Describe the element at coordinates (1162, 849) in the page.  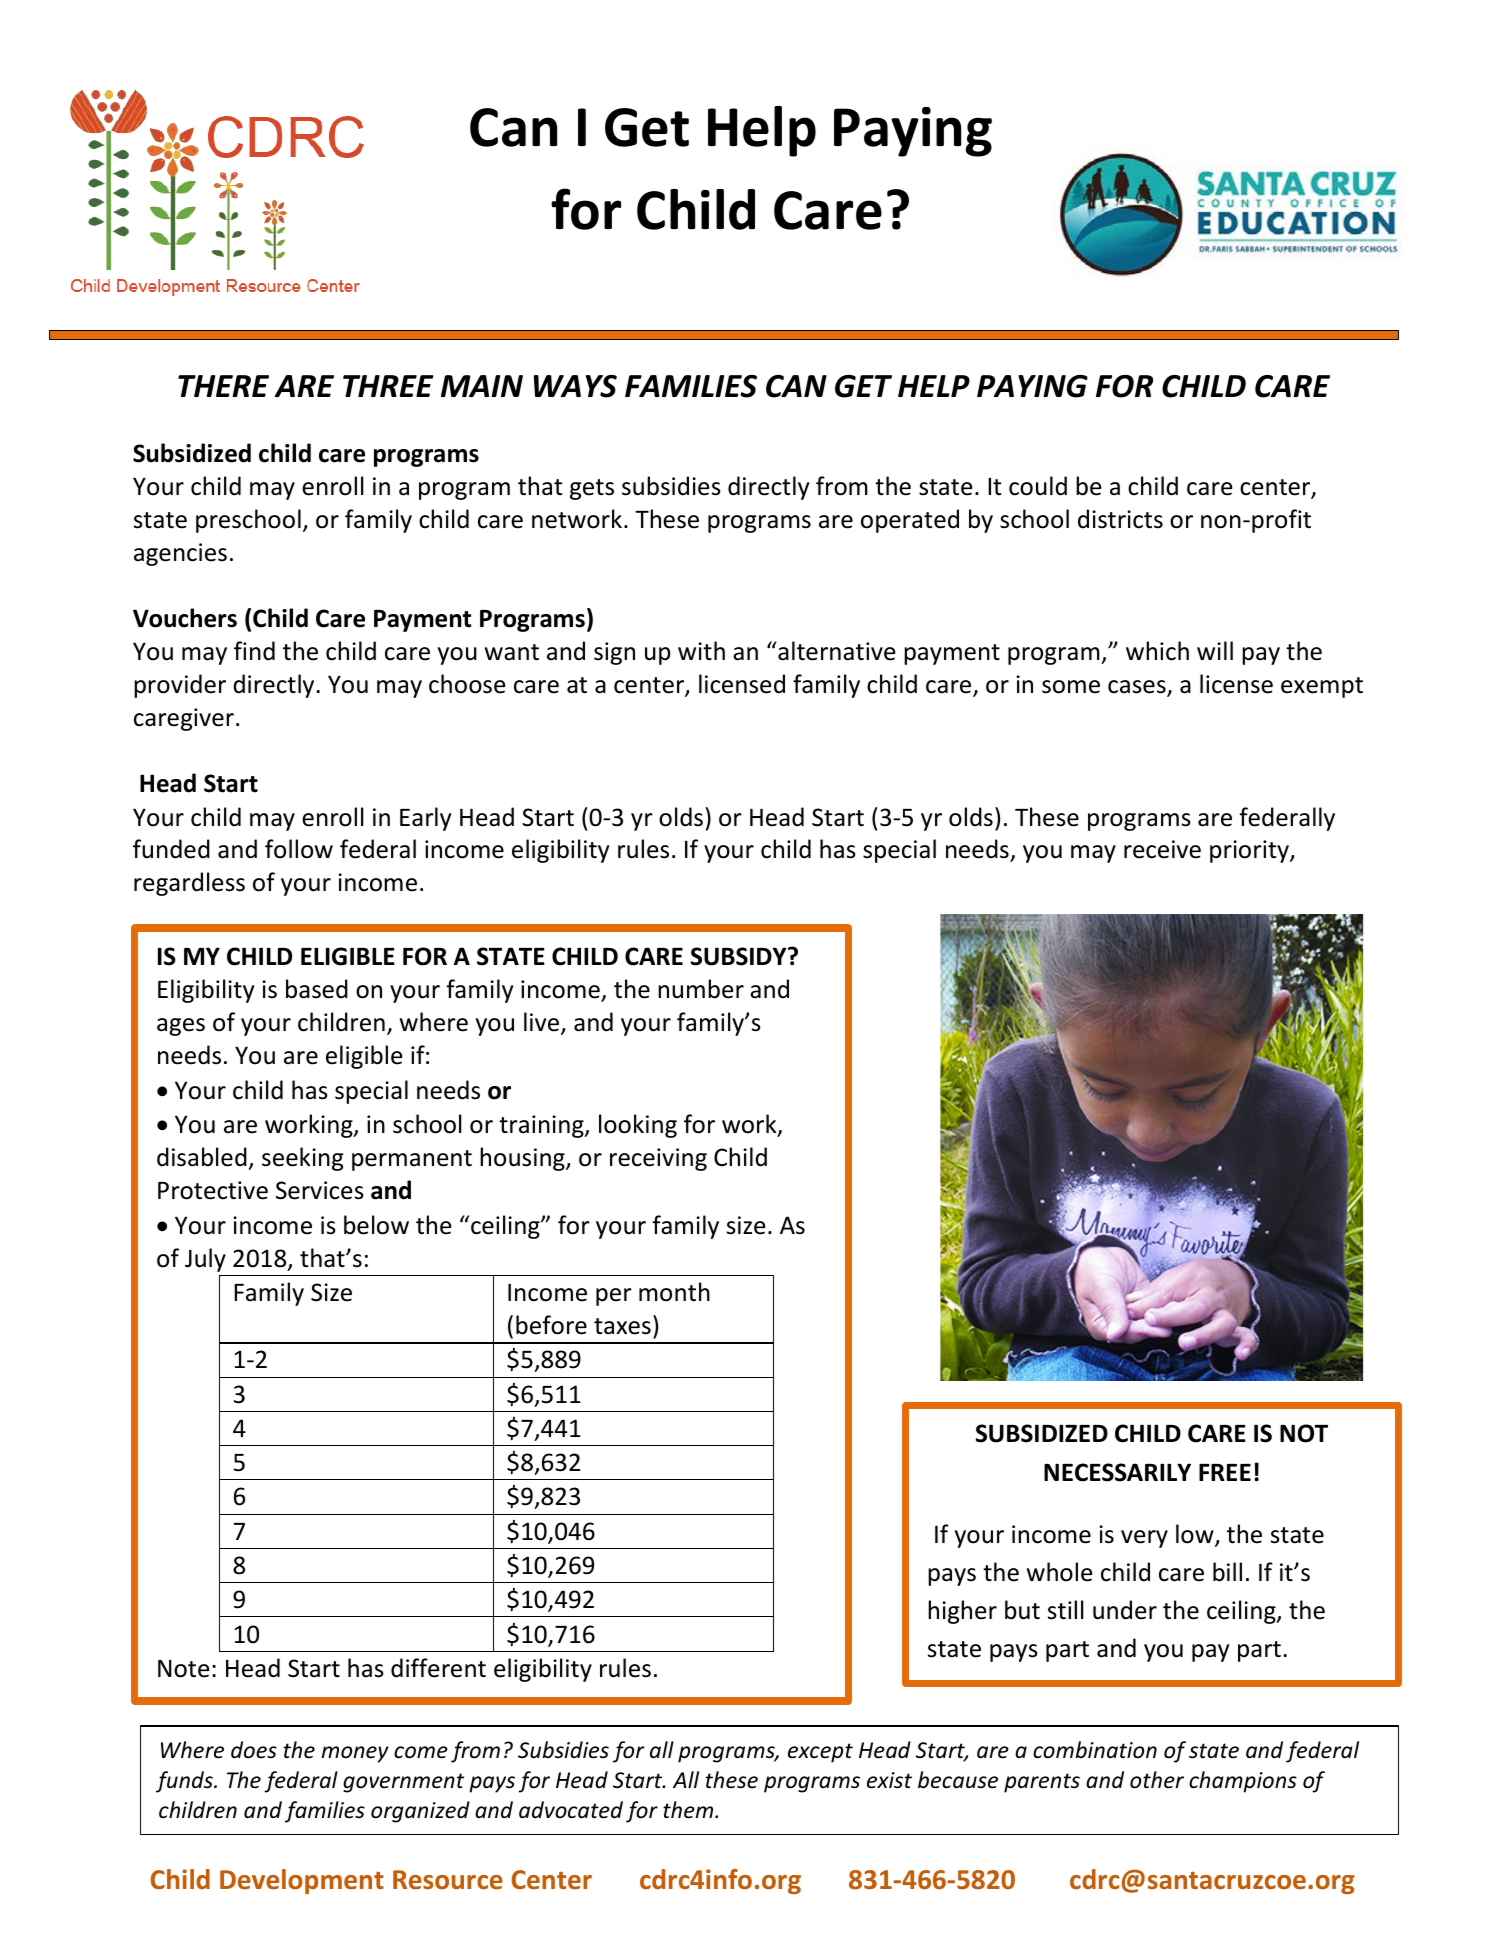
I see `receive` at that location.
